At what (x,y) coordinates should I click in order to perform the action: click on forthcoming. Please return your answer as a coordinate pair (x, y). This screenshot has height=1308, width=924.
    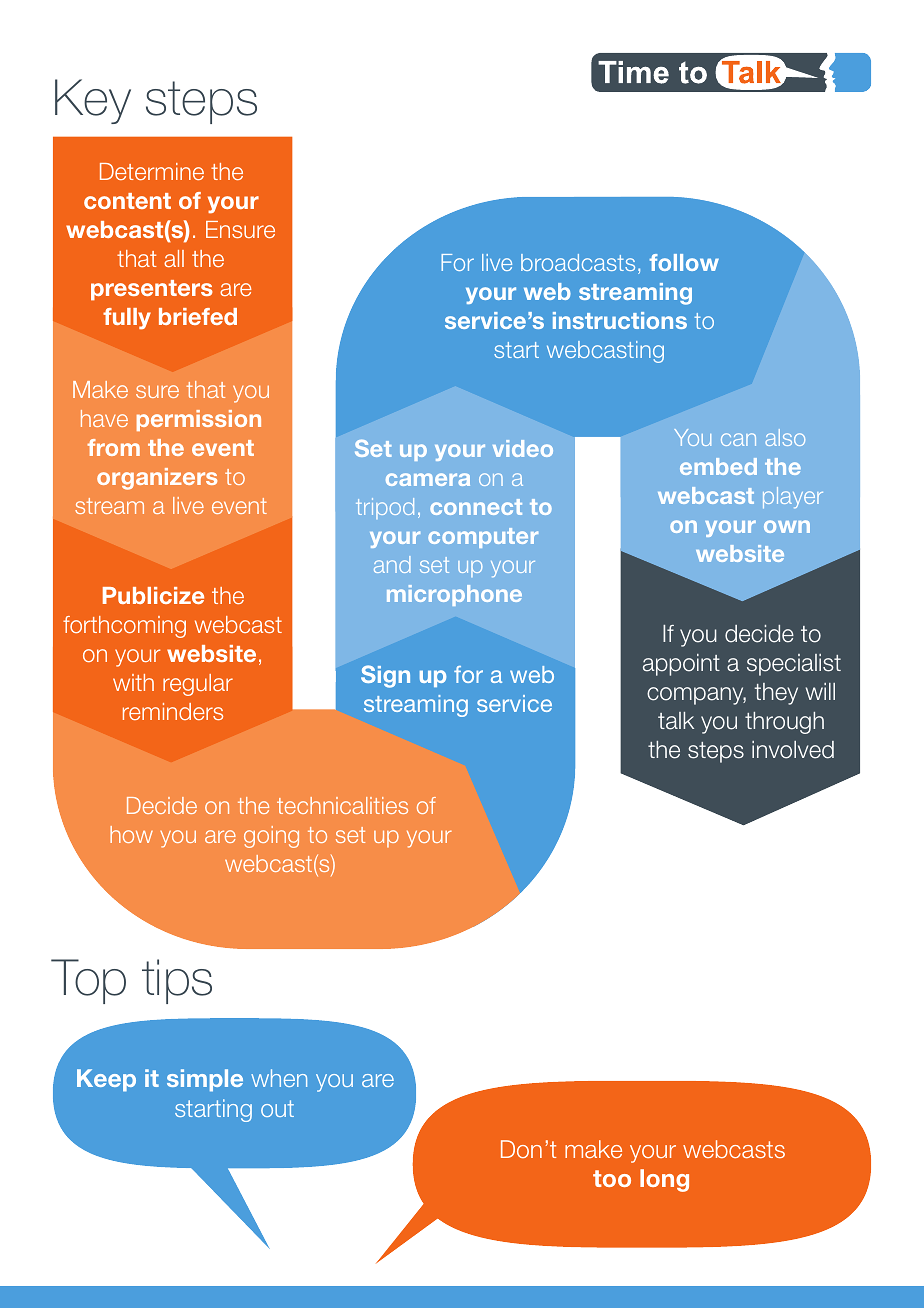
    Looking at the image, I should click on (124, 627).
